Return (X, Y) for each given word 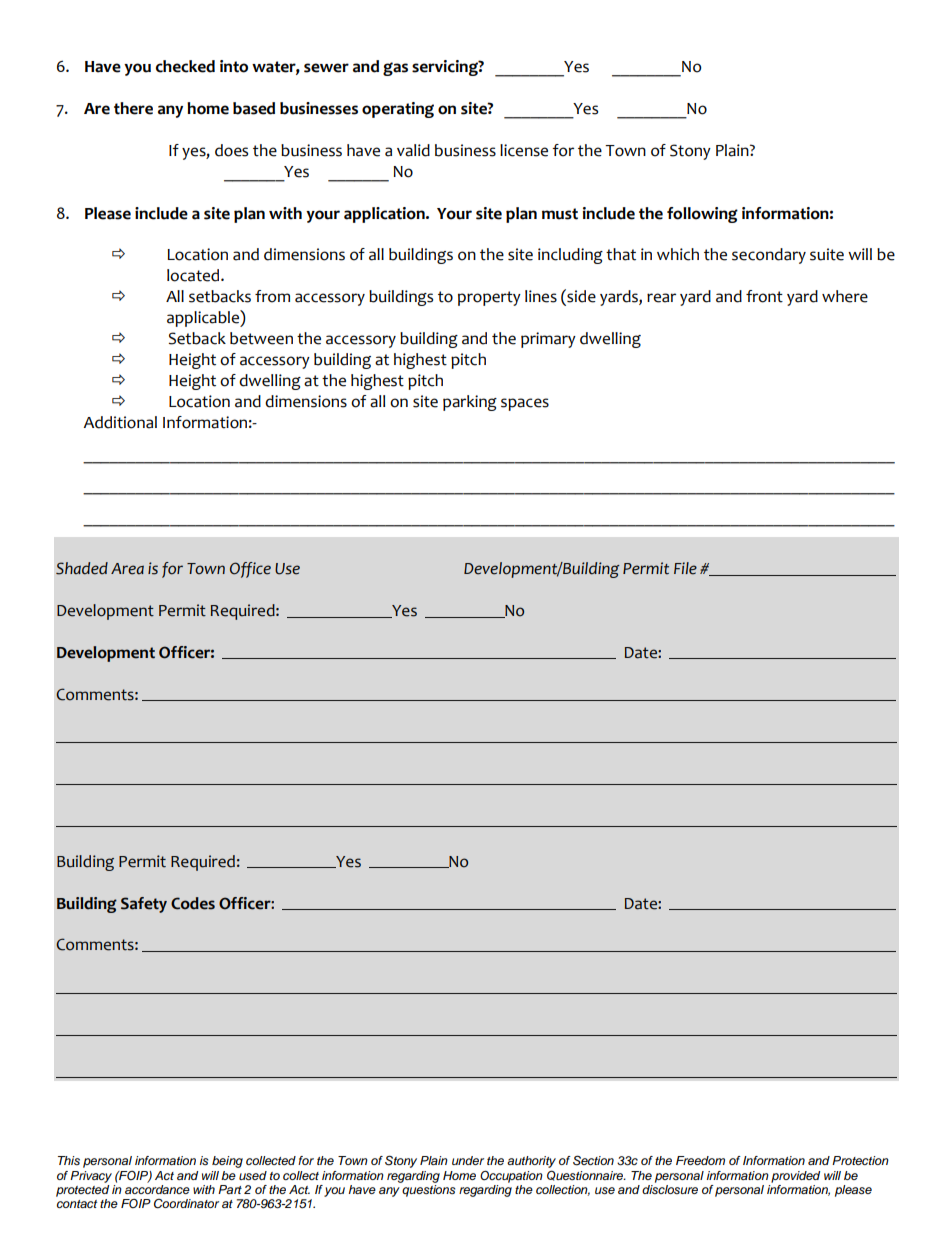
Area (127, 569)
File (685, 568)
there (133, 108)
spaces (525, 404)
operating (398, 110)
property (489, 298)
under (468, 1160)
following (702, 215)
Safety (144, 905)
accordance (157, 1188)
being (227, 1162)
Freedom (700, 1160)
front (764, 296)
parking (470, 403)
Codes (193, 903)
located (194, 275)
